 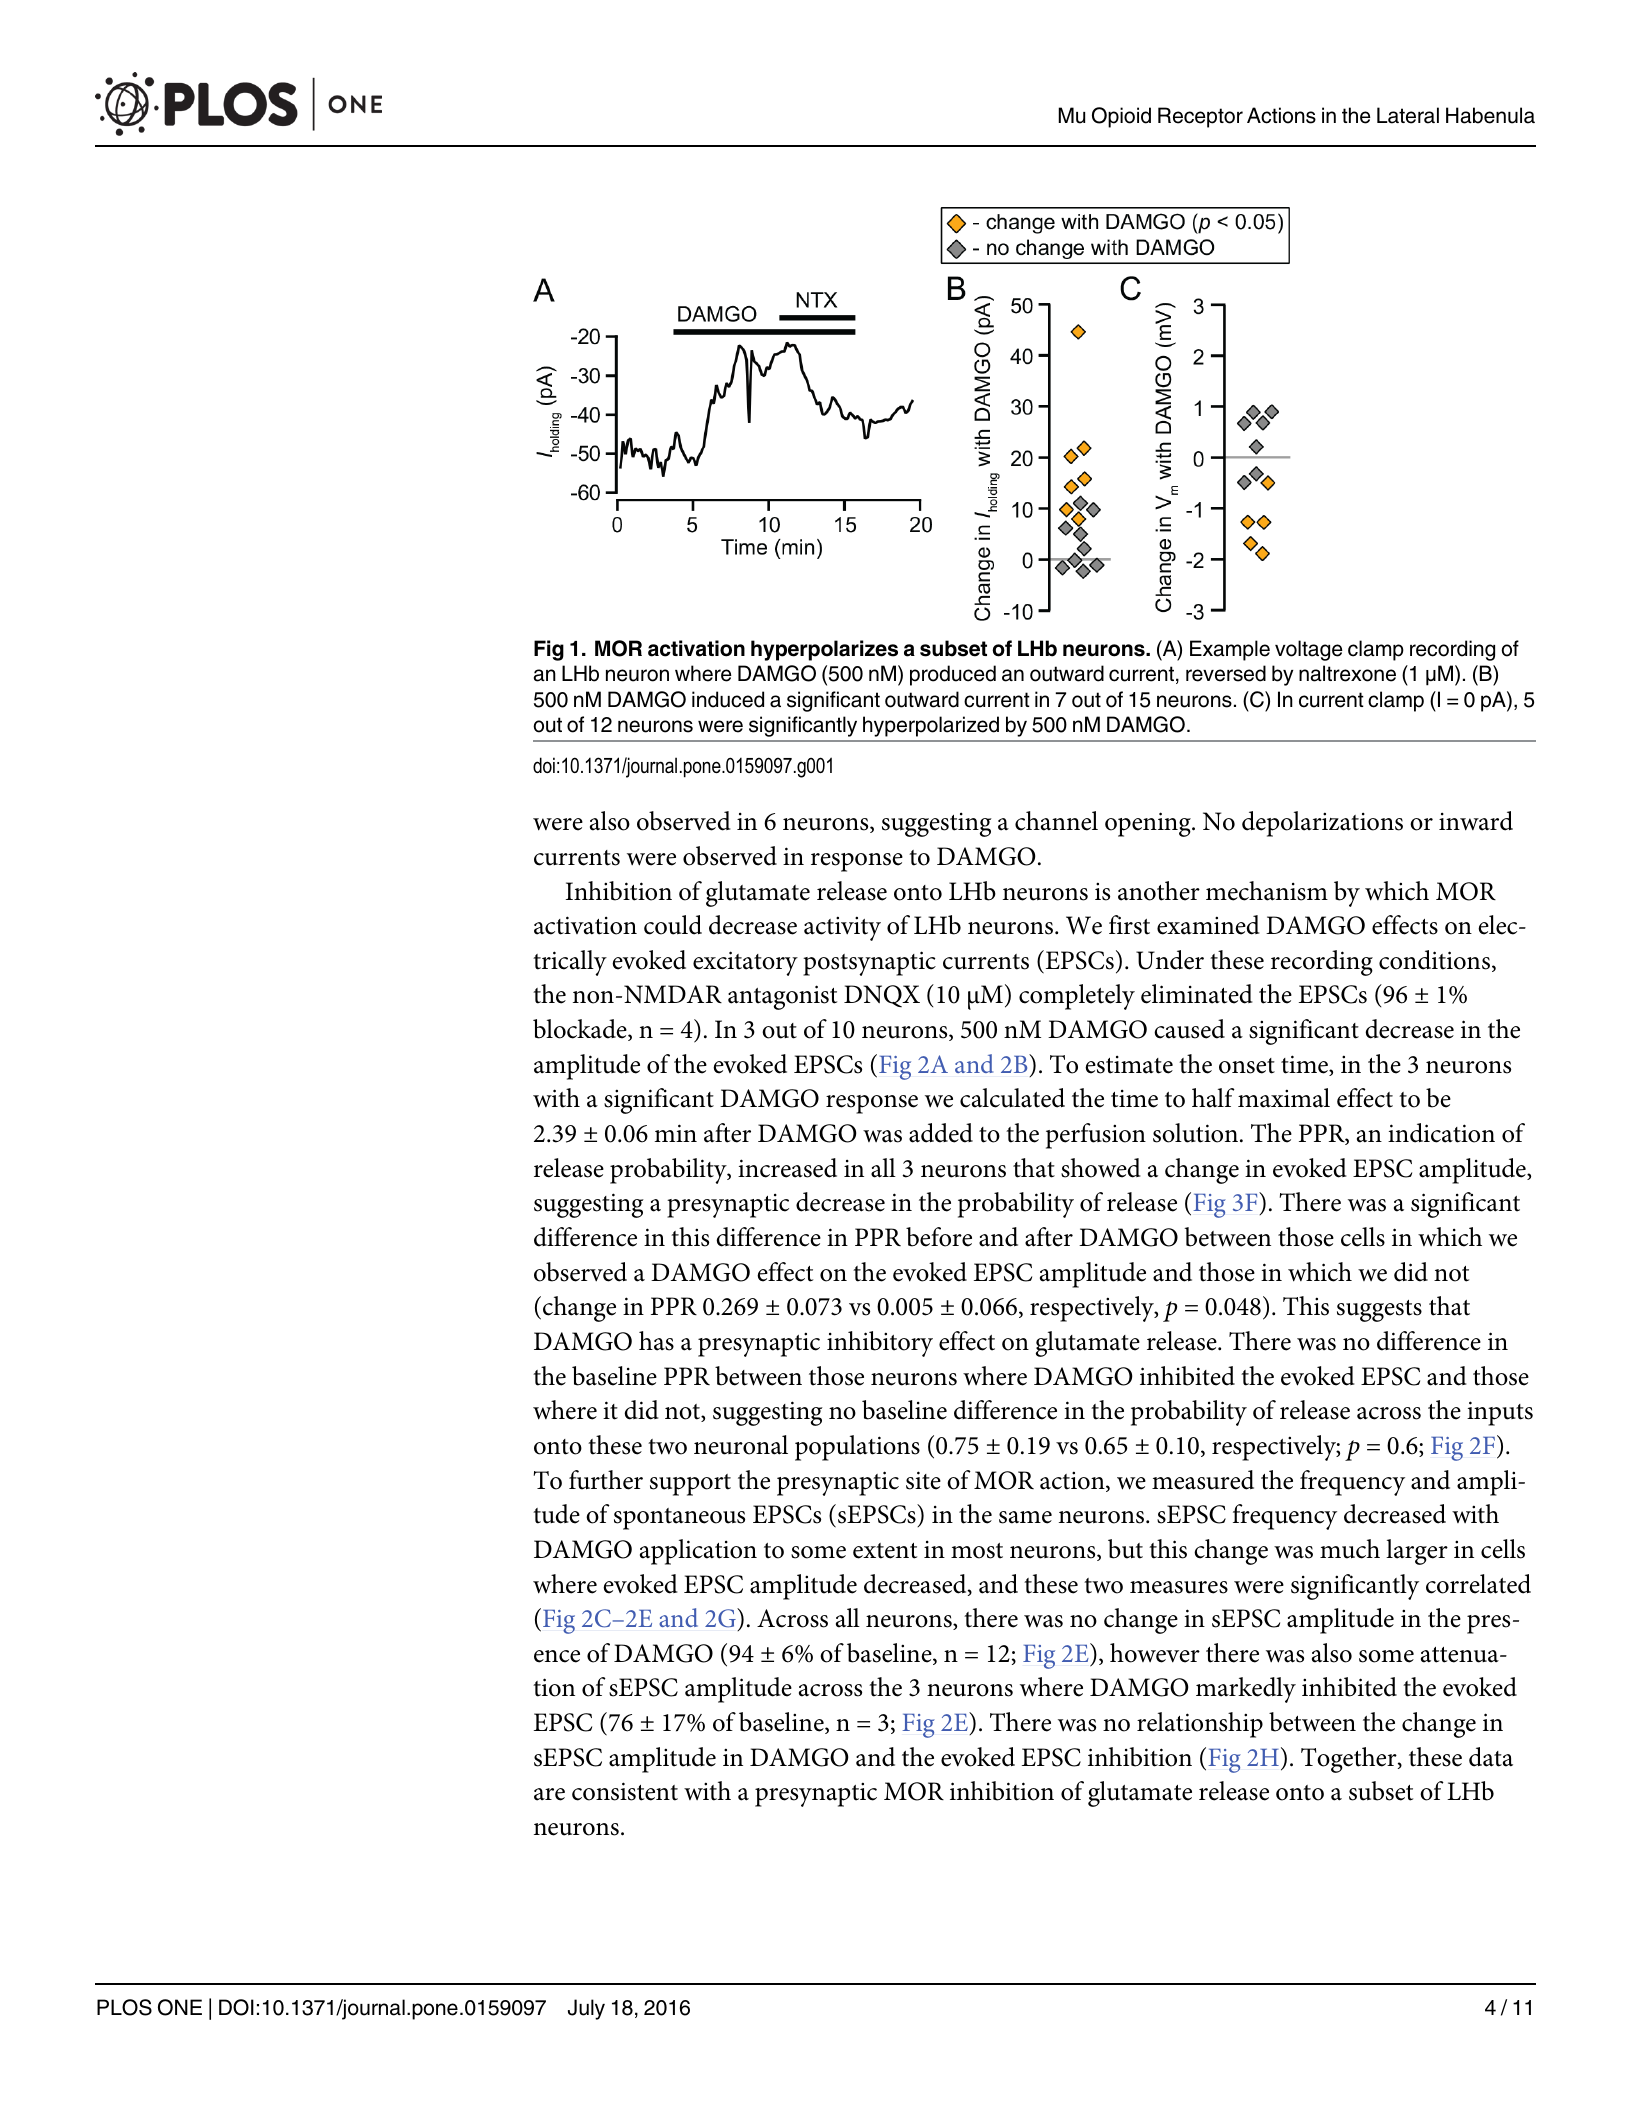 What do you see at coordinates (1350, 1760) in the page?
I see `Together` at bounding box center [1350, 1760].
